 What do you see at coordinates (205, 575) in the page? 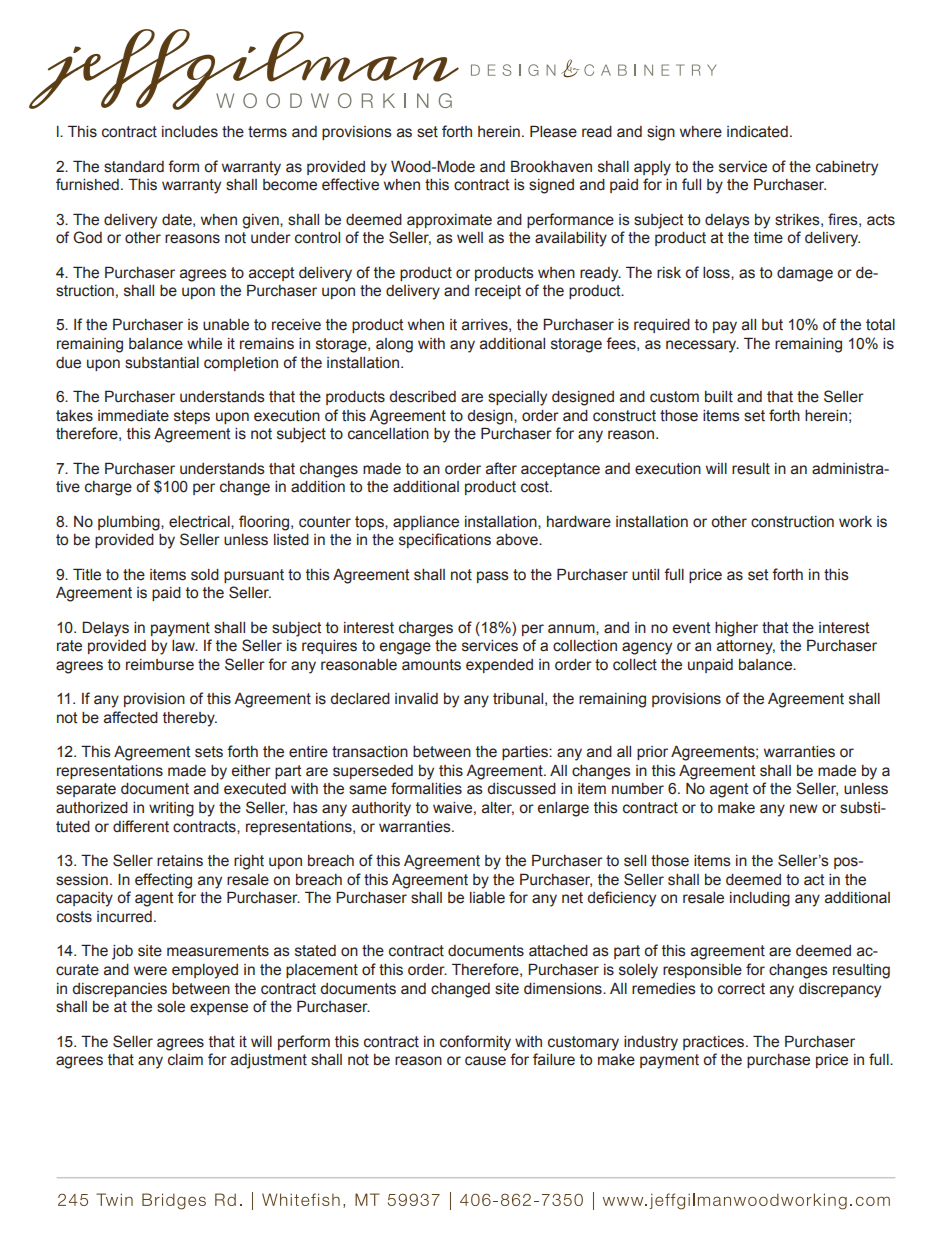
I see `sold` at bounding box center [205, 575].
